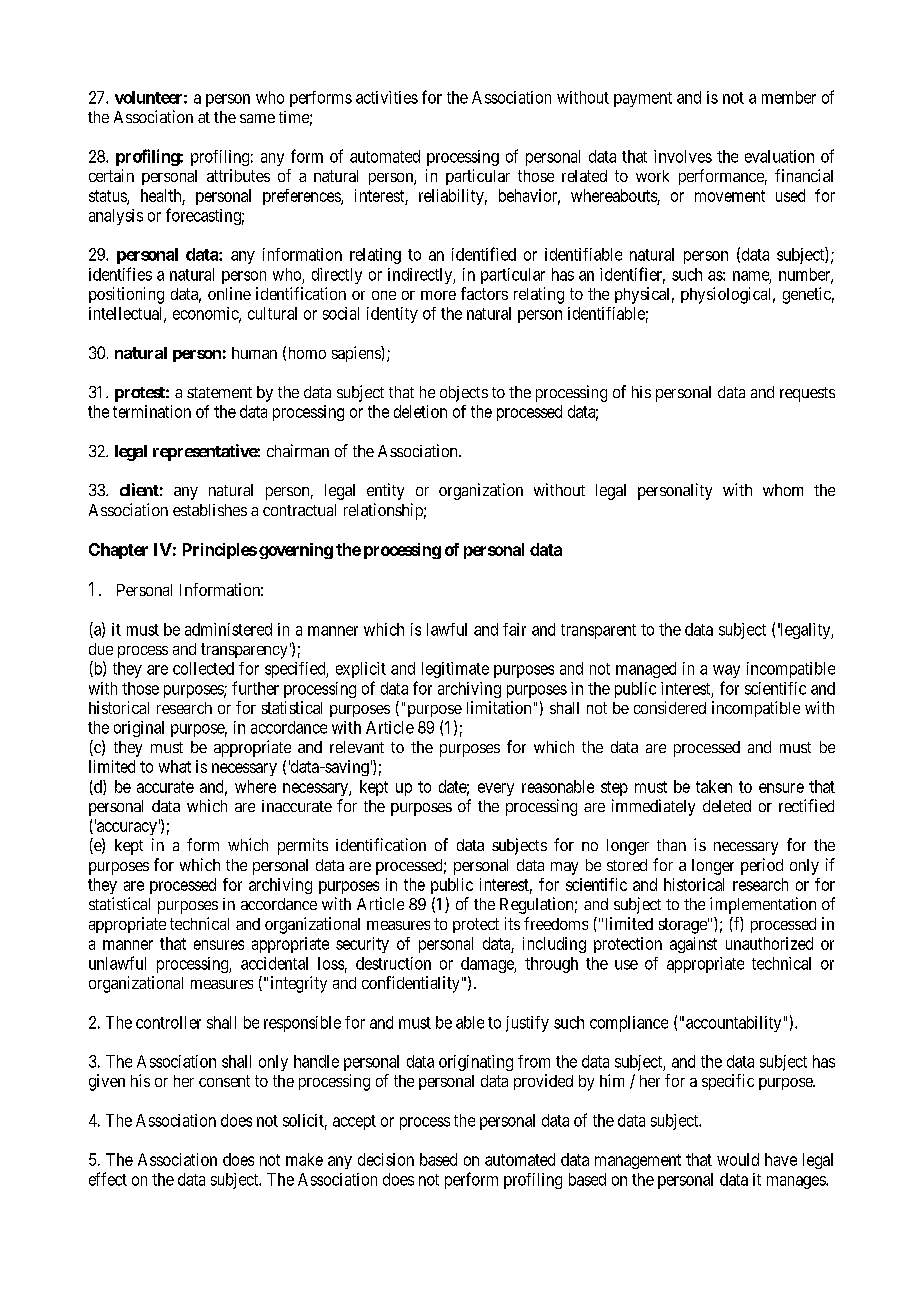  What do you see at coordinates (455, 670) in the page?
I see `legitimate` at bounding box center [455, 670].
